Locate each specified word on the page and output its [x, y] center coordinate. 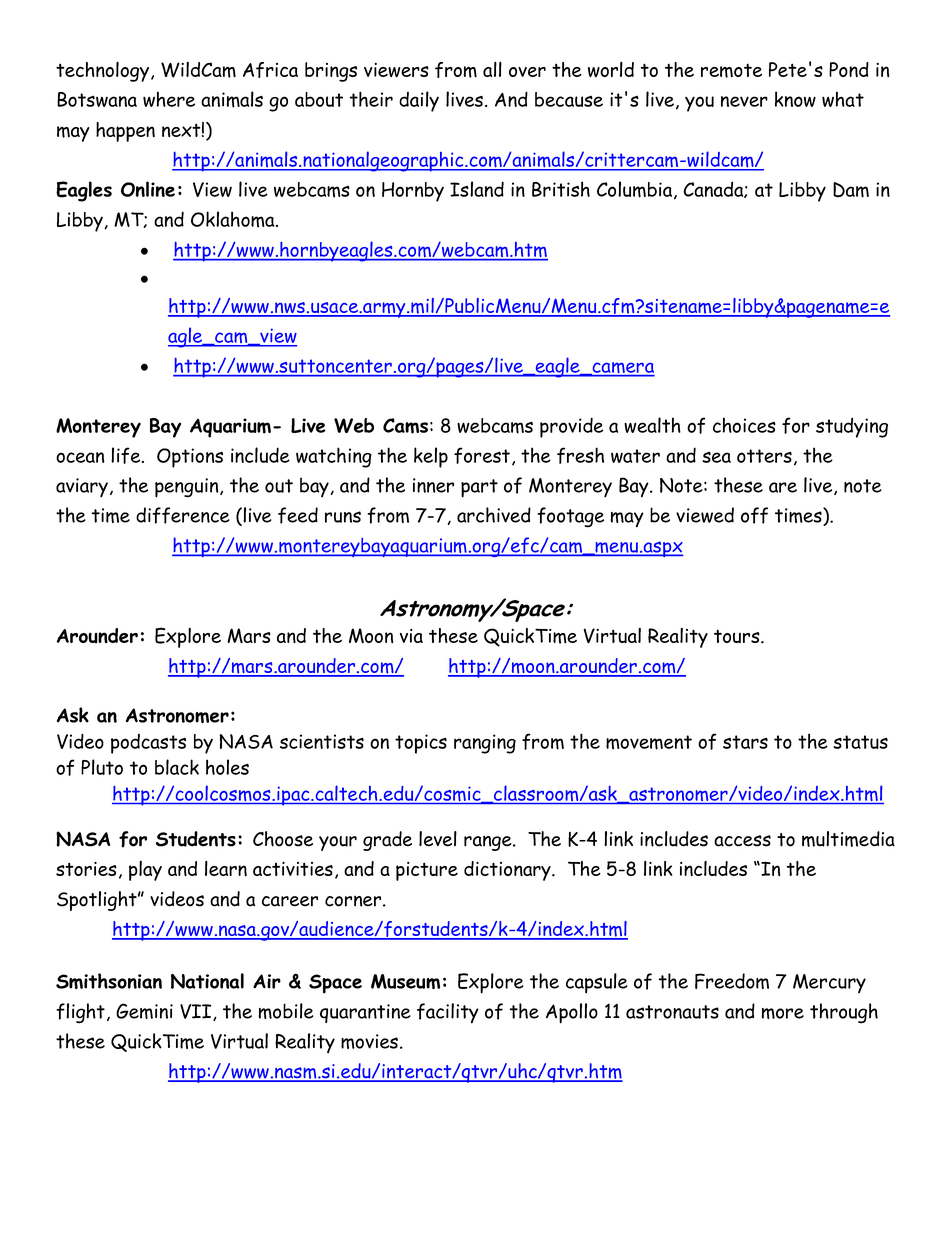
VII [197, 1012]
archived [494, 515]
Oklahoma [234, 219]
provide [571, 427]
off [754, 515]
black [177, 767]
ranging [485, 744]
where [169, 99]
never [744, 101]
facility [448, 1013]
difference [183, 515]
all [492, 69]
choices [744, 425]
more [782, 1013]
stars [745, 742]
